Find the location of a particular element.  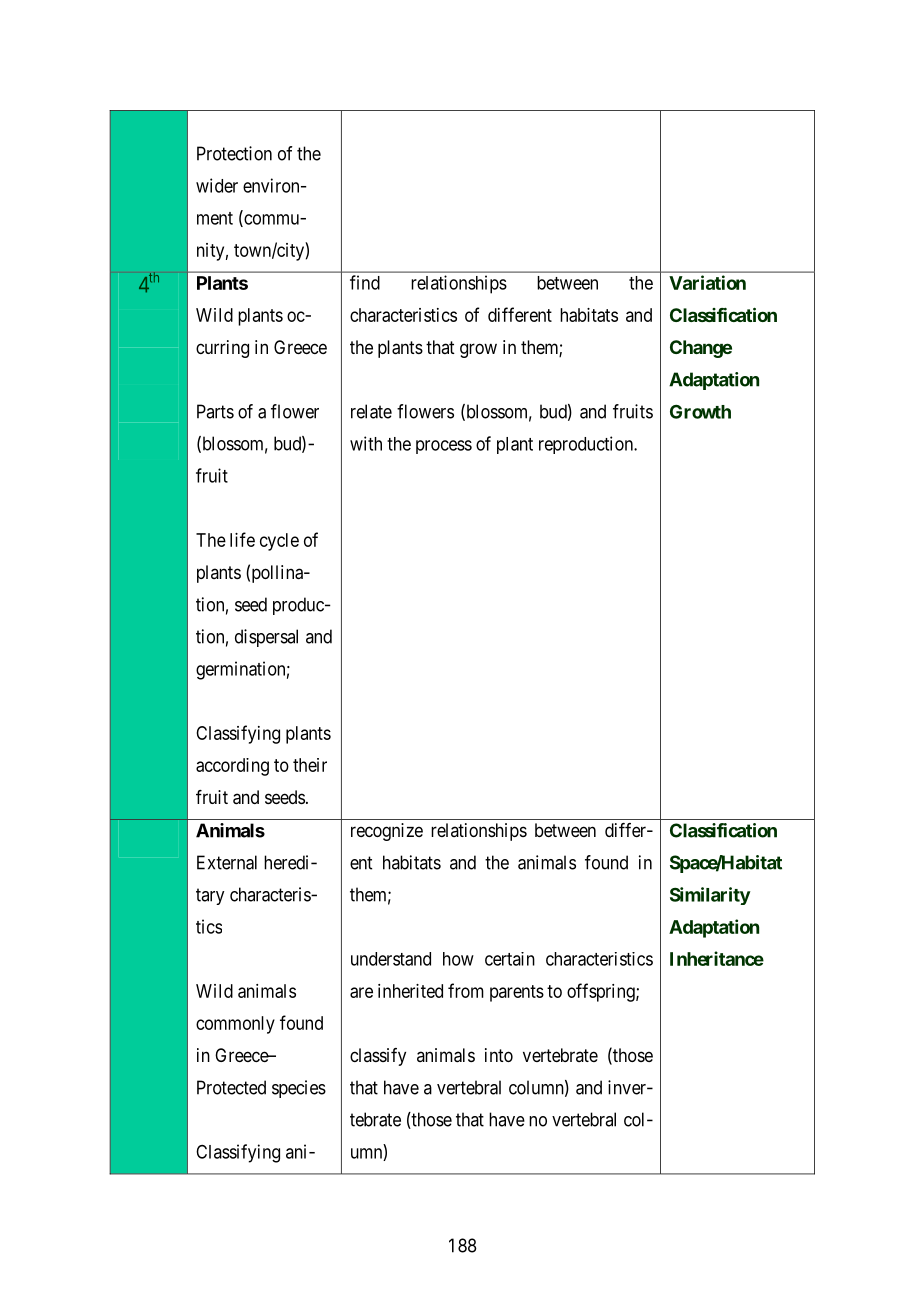

how is located at coordinates (458, 959).
